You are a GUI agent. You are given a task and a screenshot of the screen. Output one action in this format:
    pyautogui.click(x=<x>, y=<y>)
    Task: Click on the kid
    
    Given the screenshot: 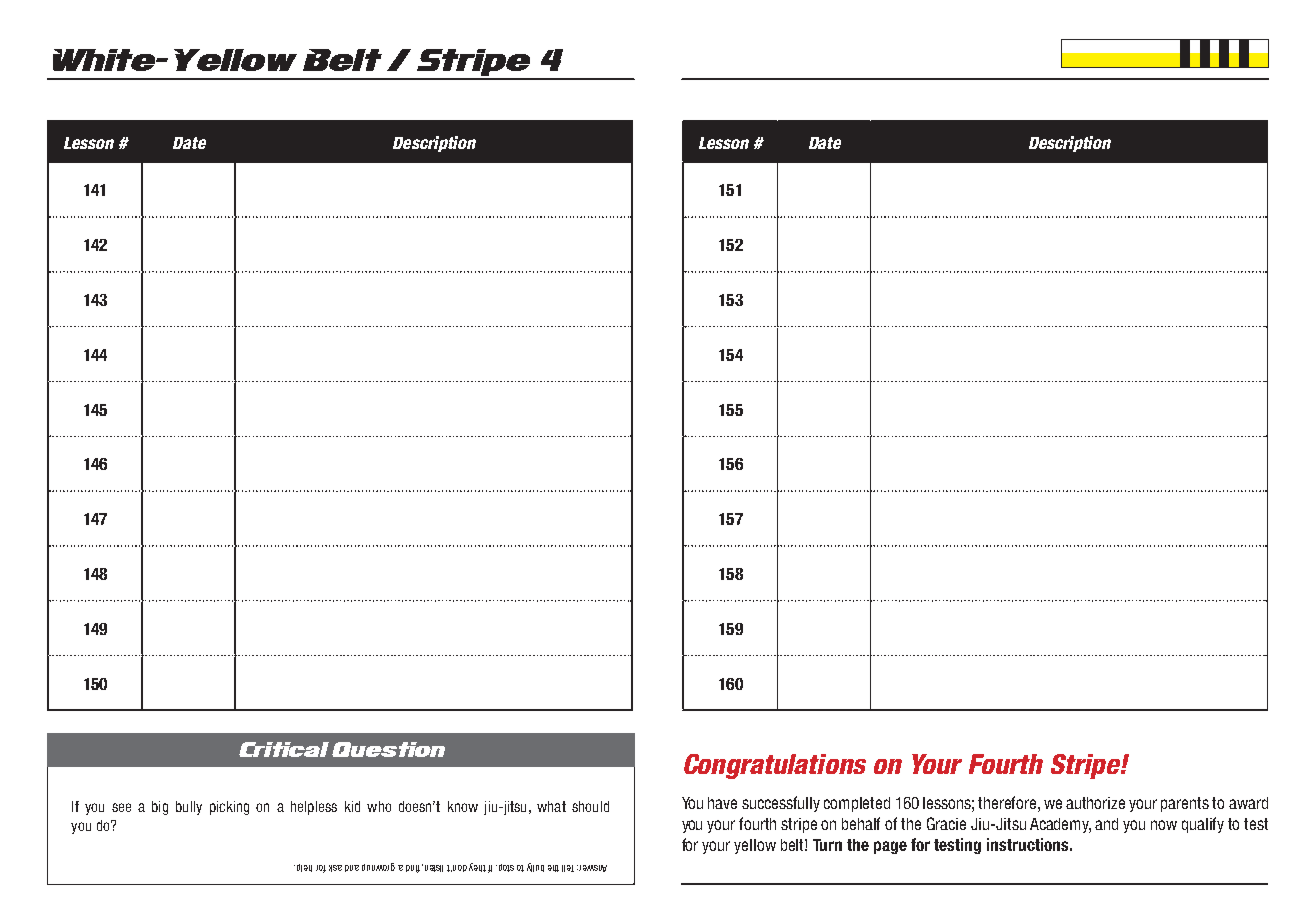 What is the action you would take?
    pyautogui.click(x=352, y=806)
